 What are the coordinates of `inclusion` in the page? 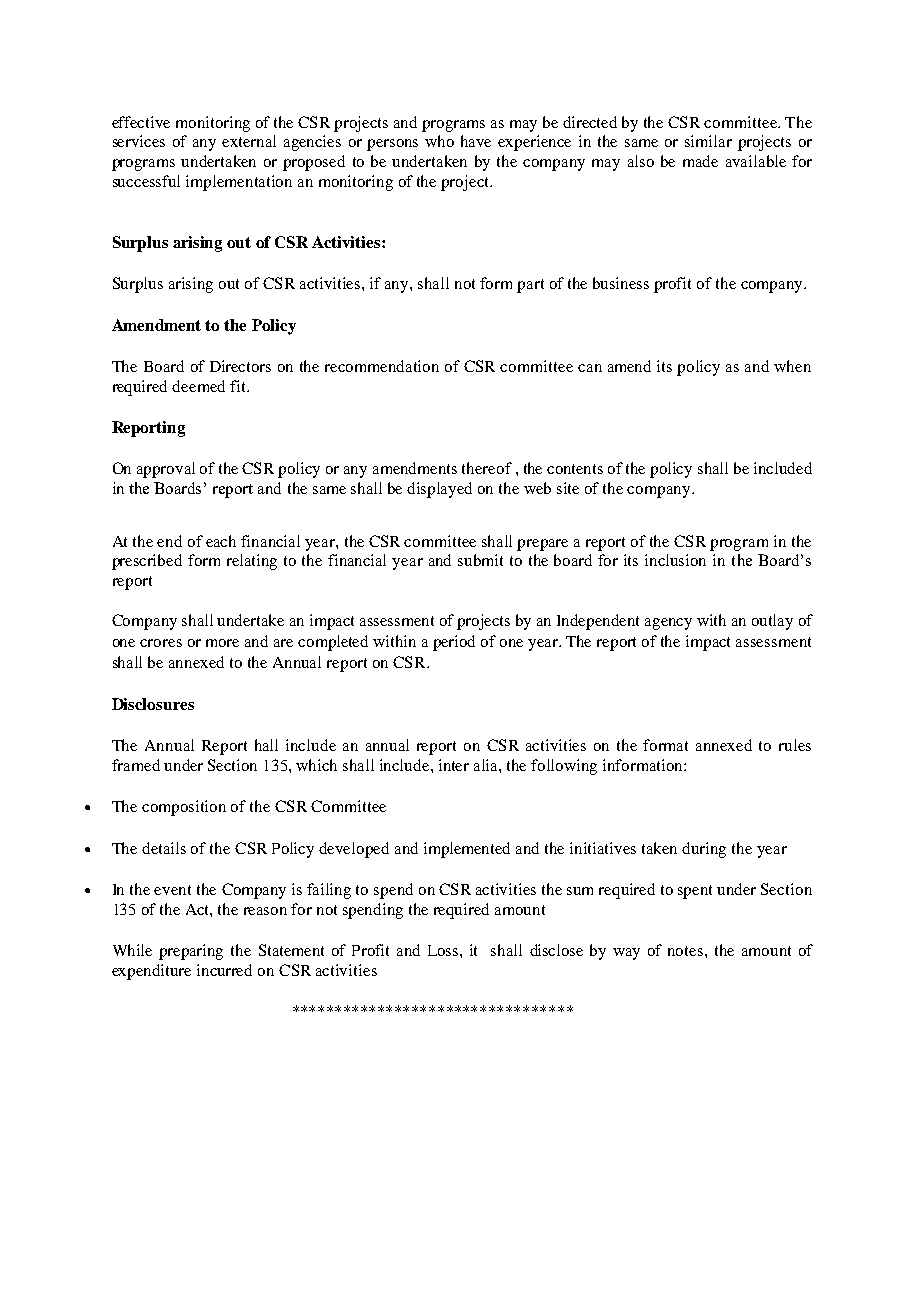 It's located at (675, 560).
